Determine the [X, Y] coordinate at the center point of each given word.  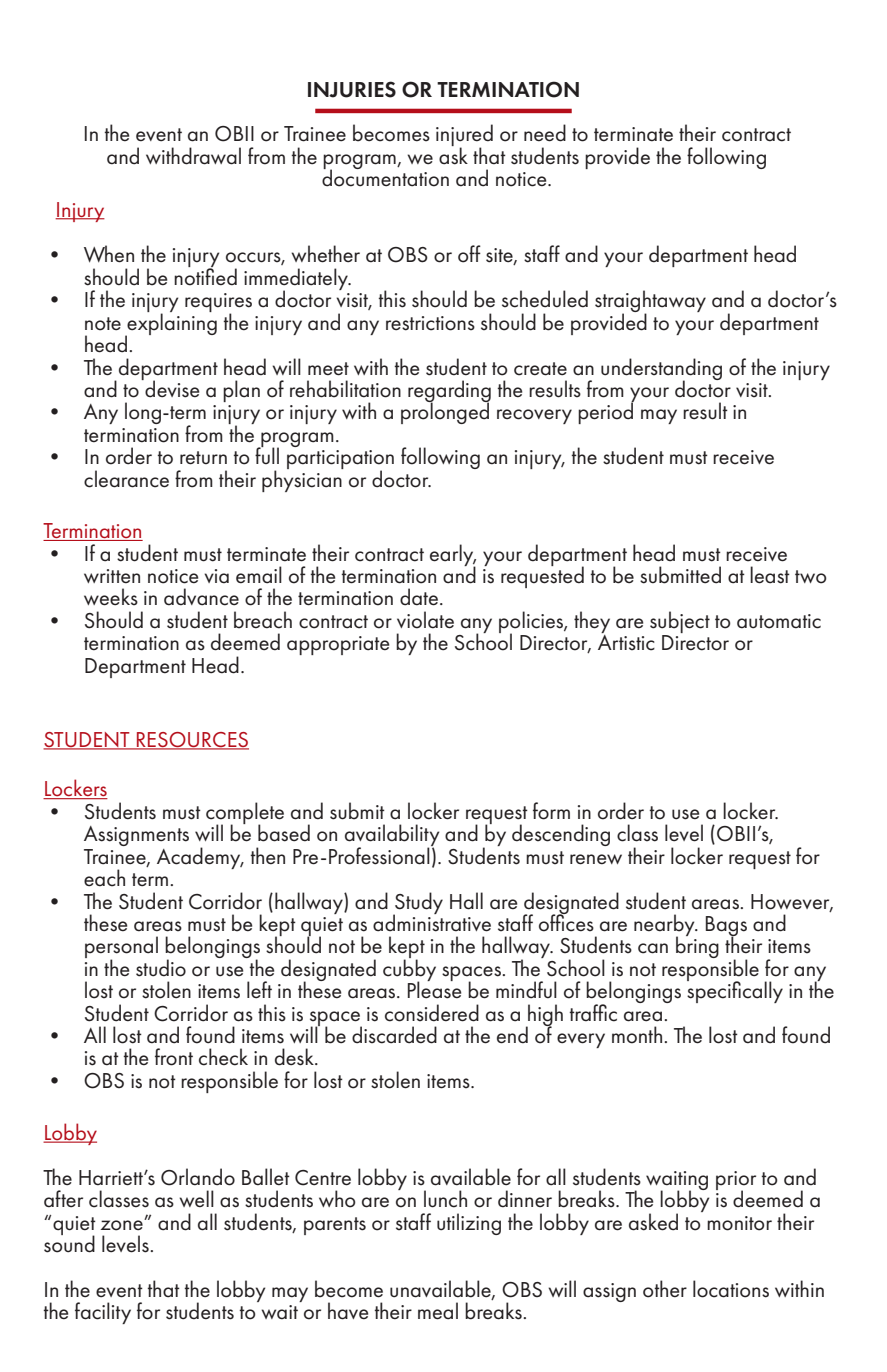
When [109, 254]
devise [171, 388]
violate [425, 620]
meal [438, 1311]
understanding [661, 370]
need [545, 133]
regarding [449, 392]
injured [464, 136]
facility [103, 1313]
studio [161, 968]
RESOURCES [192, 740]
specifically [735, 991]
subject [680, 622]
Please [434, 989]
